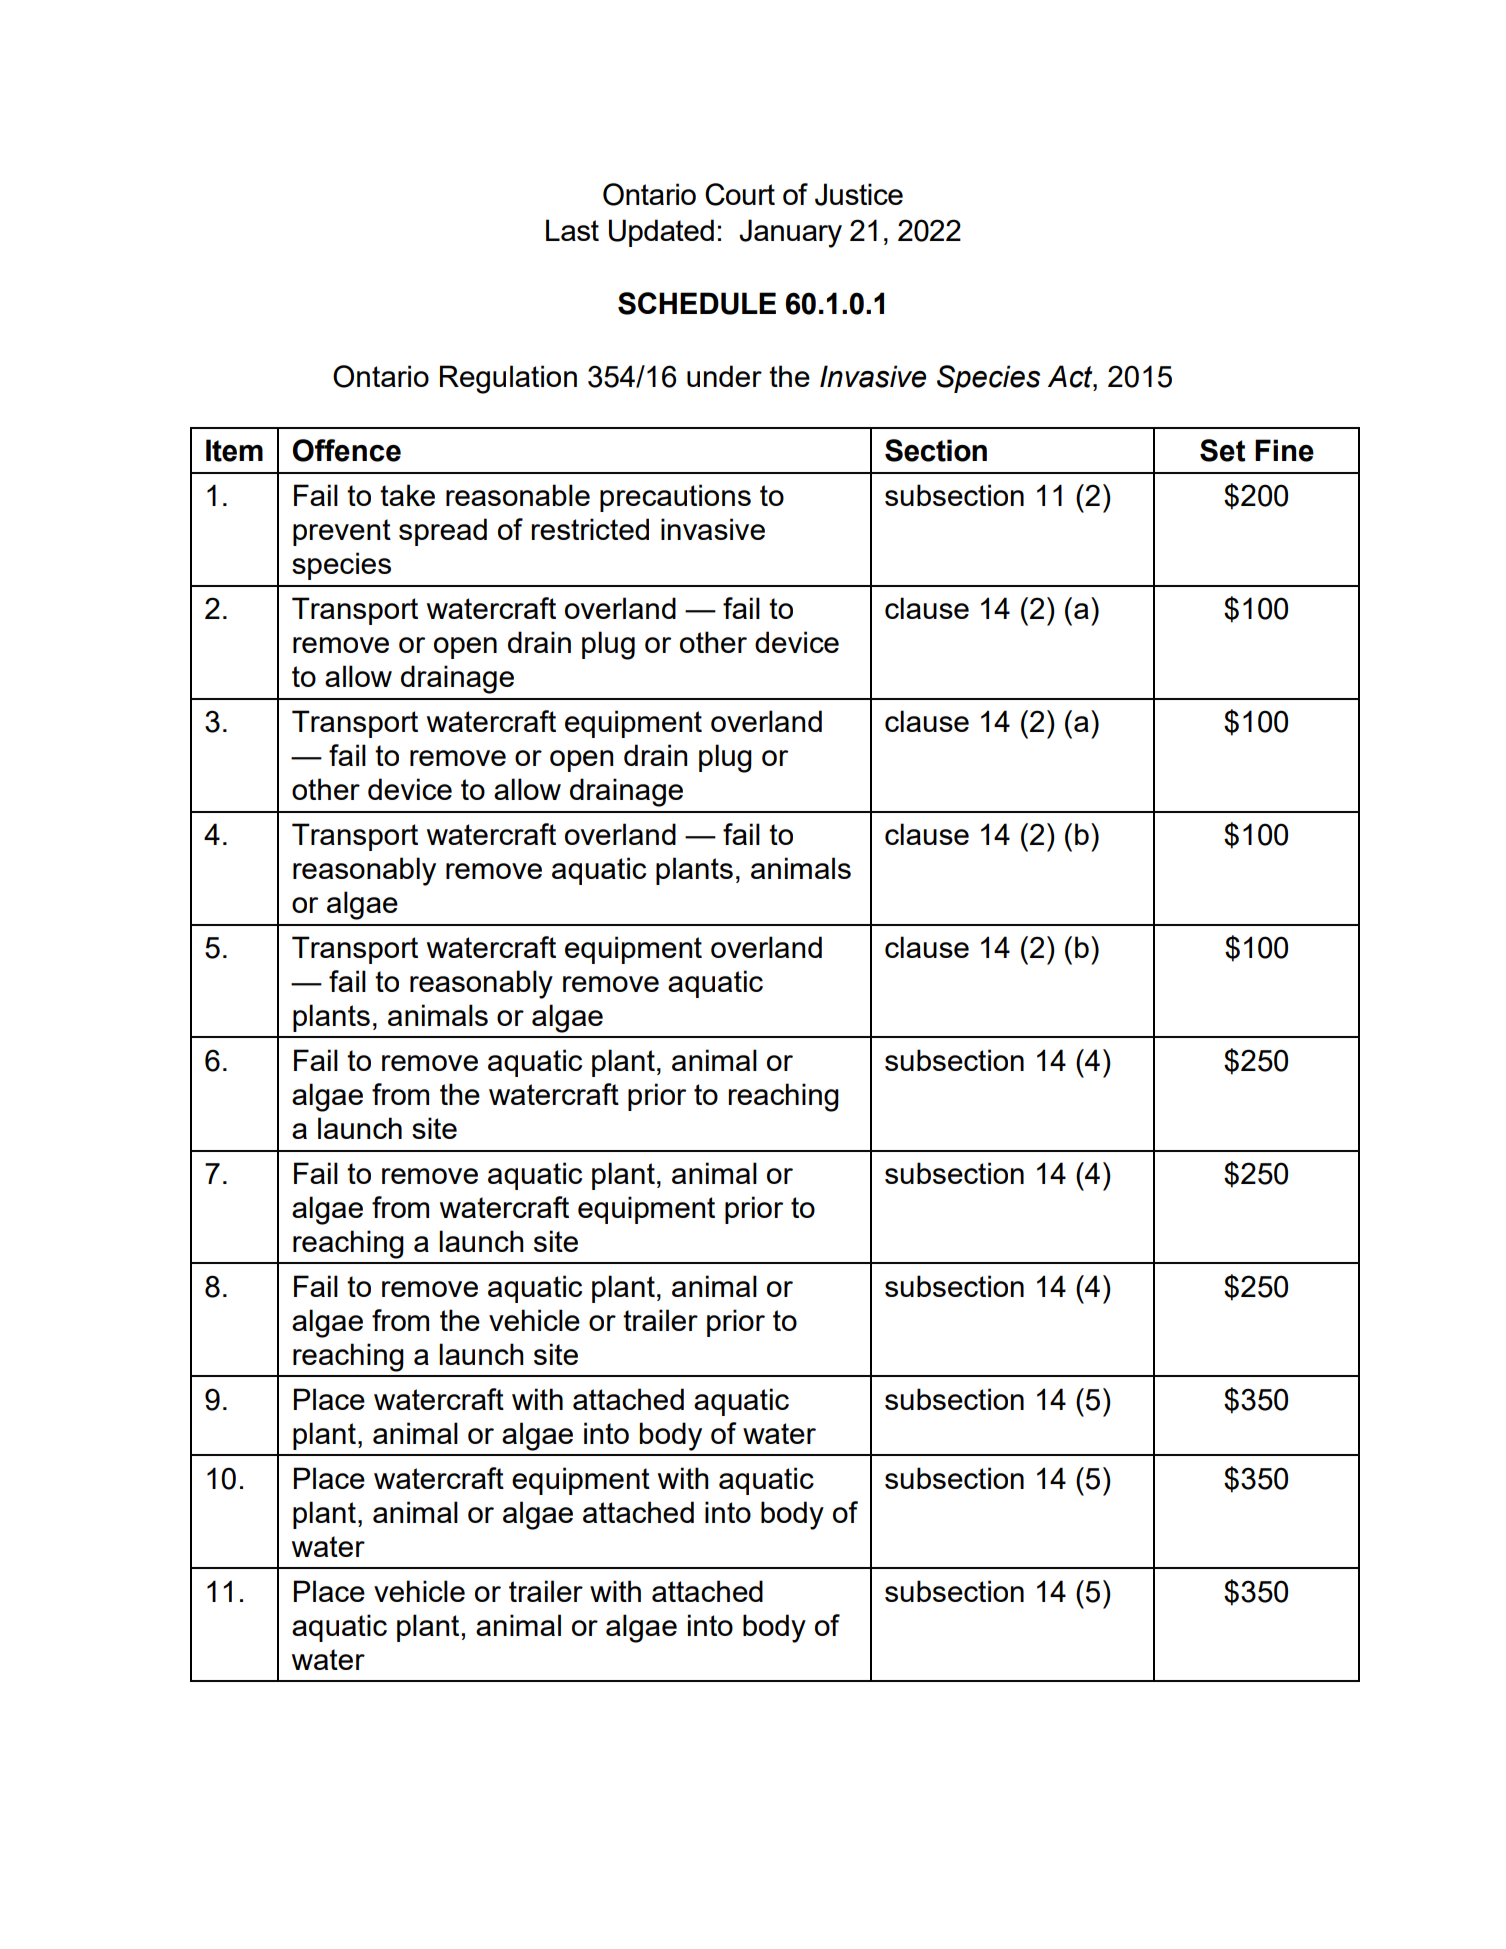 This image has height=1949, width=1506. What do you see at coordinates (518, 495) in the image?
I see `reasonable` at bounding box center [518, 495].
